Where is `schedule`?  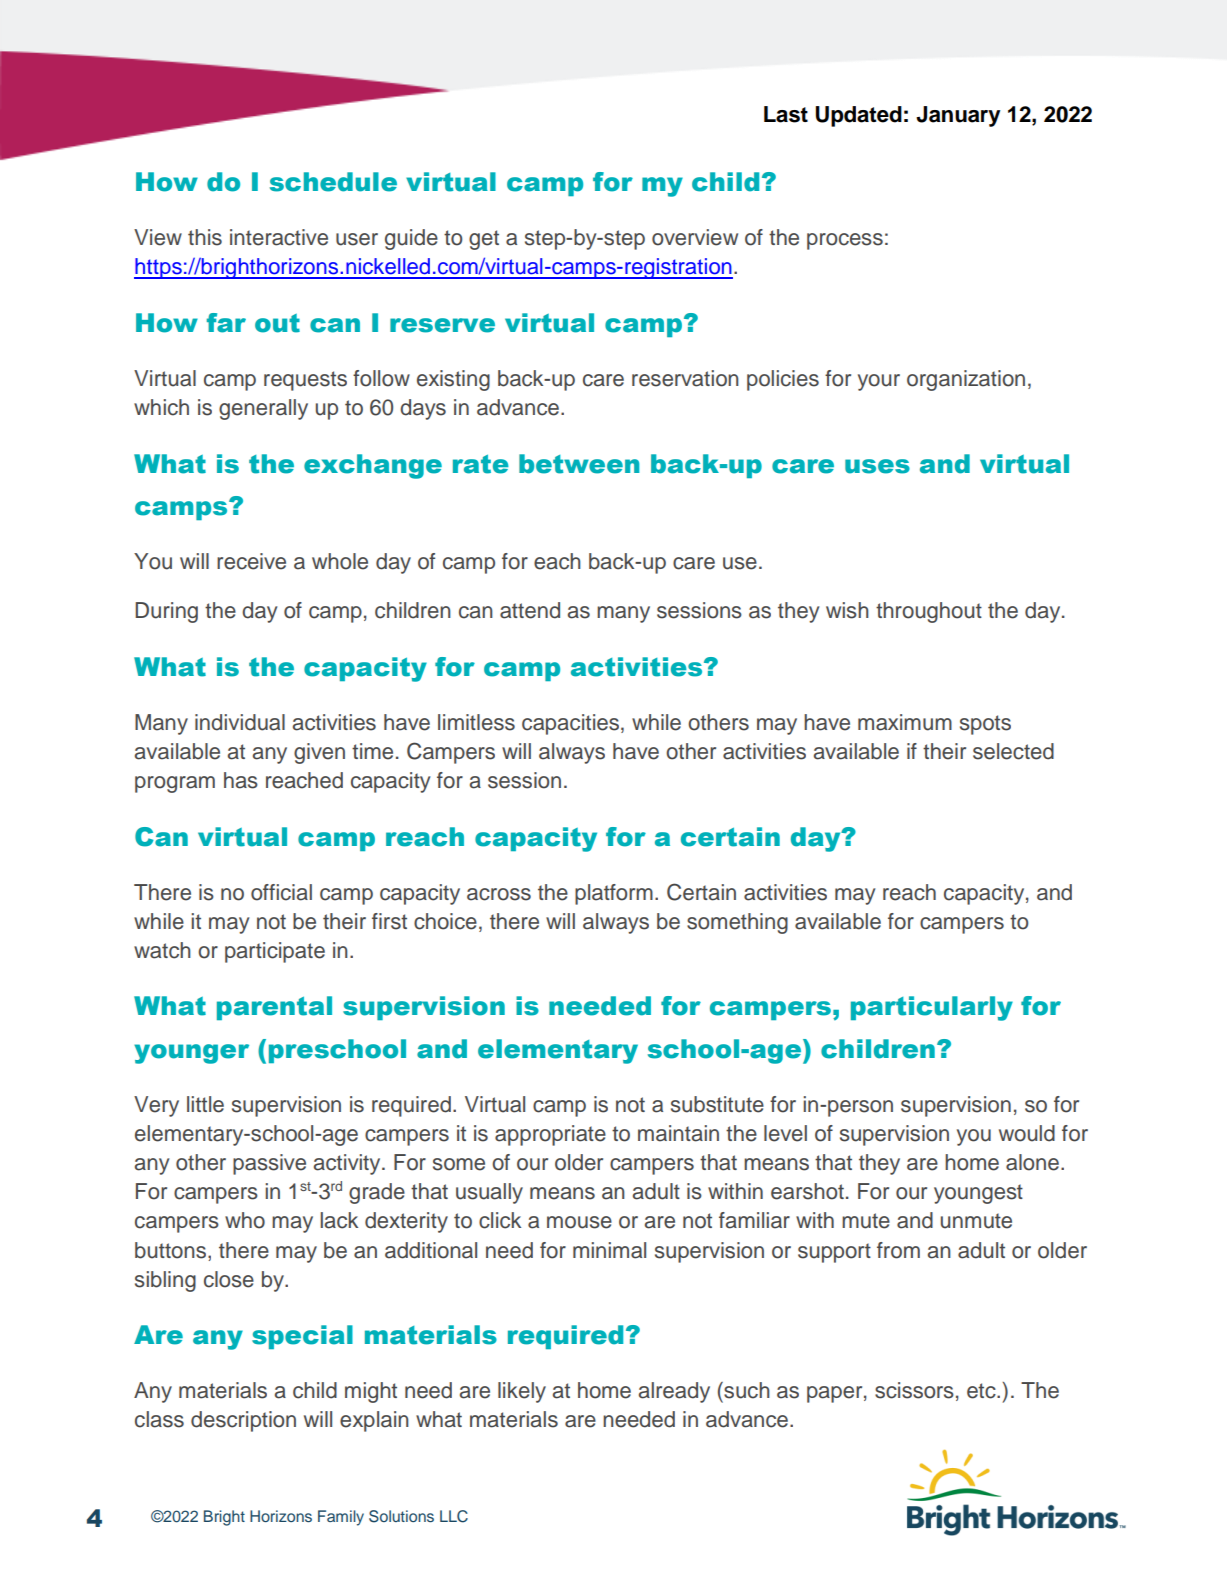
schedule is located at coordinates (333, 182).
